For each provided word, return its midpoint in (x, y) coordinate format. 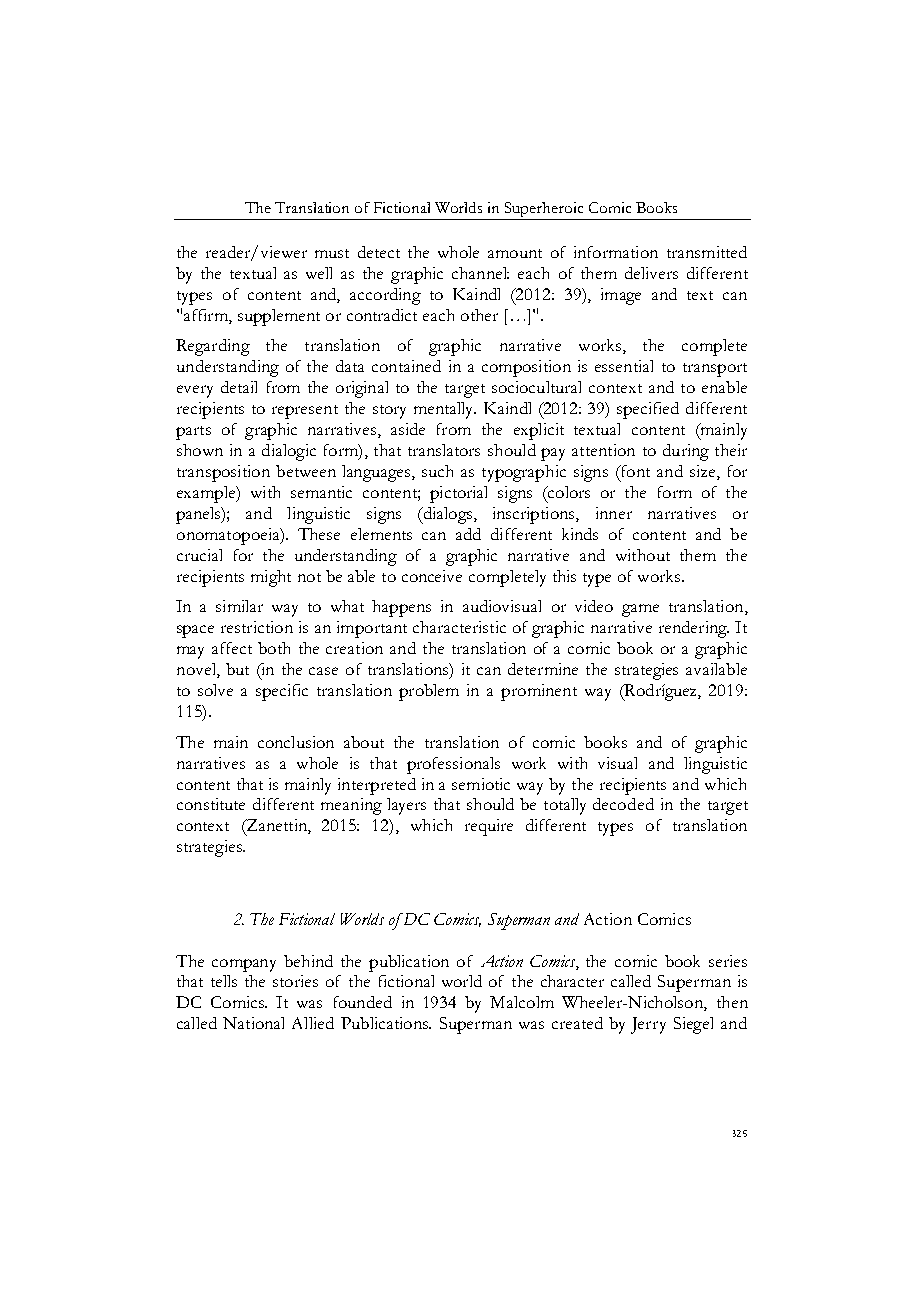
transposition (223, 473)
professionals (453, 765)
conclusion (296, 742)
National (253, 1023)
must (332, 253)
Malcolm (522, 1002)
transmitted (707, 252)
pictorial (458, 494)
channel (480, 273)
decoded (623, 804)
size (704, 472)
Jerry (648, 1025)
